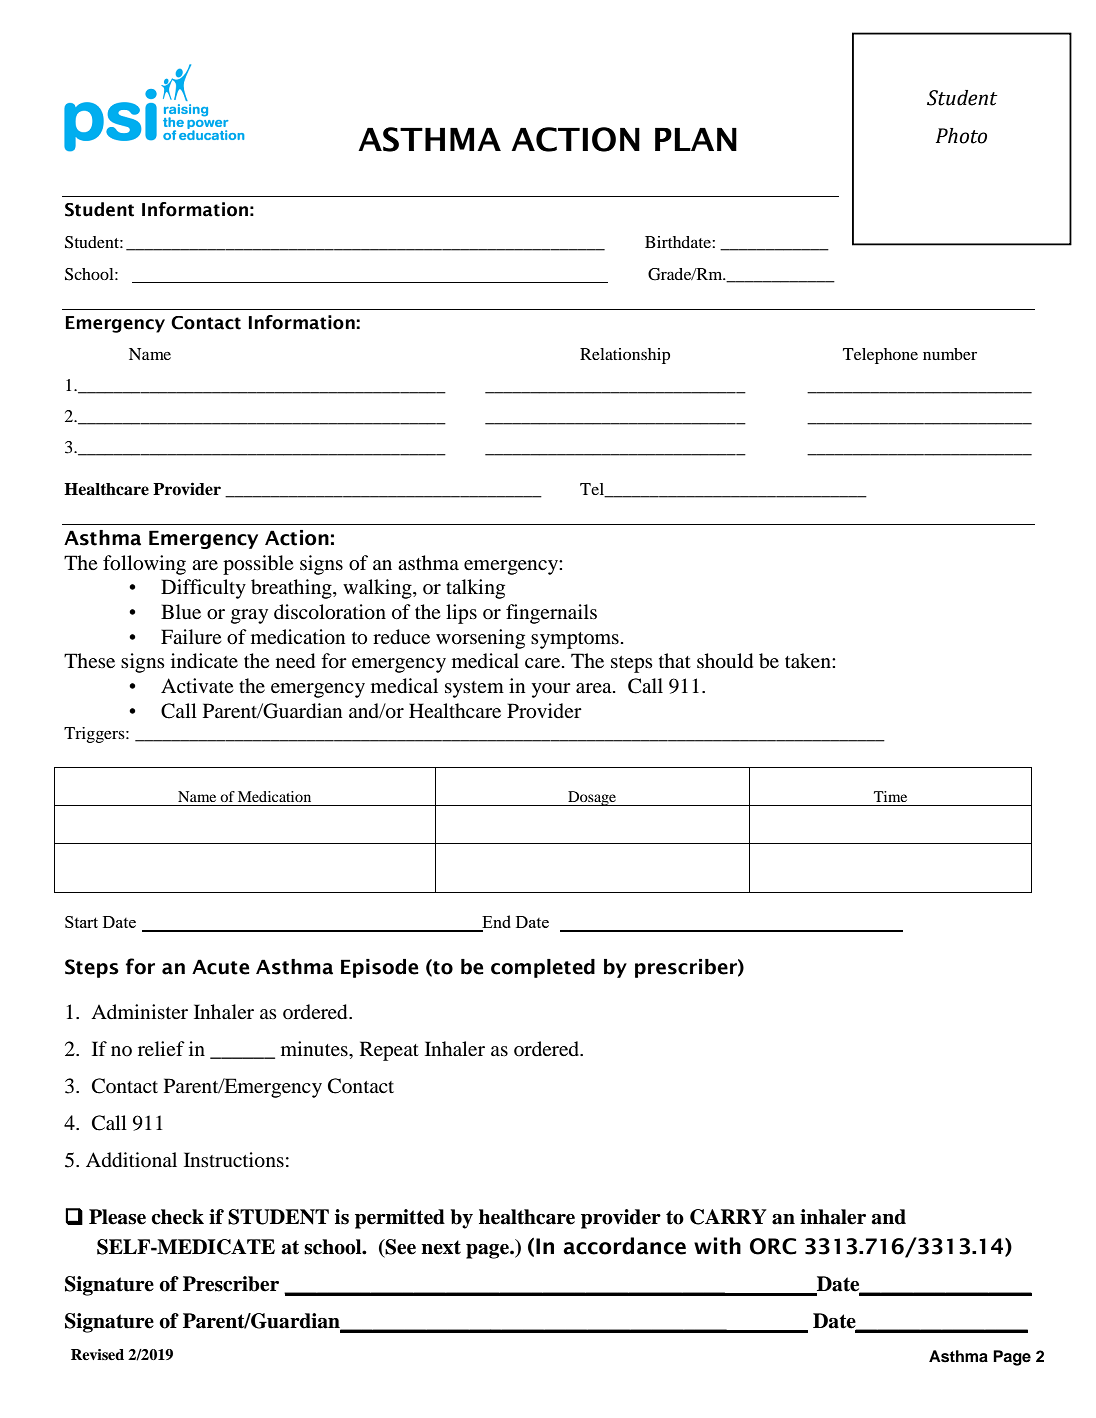 The width and height of the screenshot is (1096, 1418). Describe the element at coordinates (475, 589) in the screenshot. I see `talking` at that location.
